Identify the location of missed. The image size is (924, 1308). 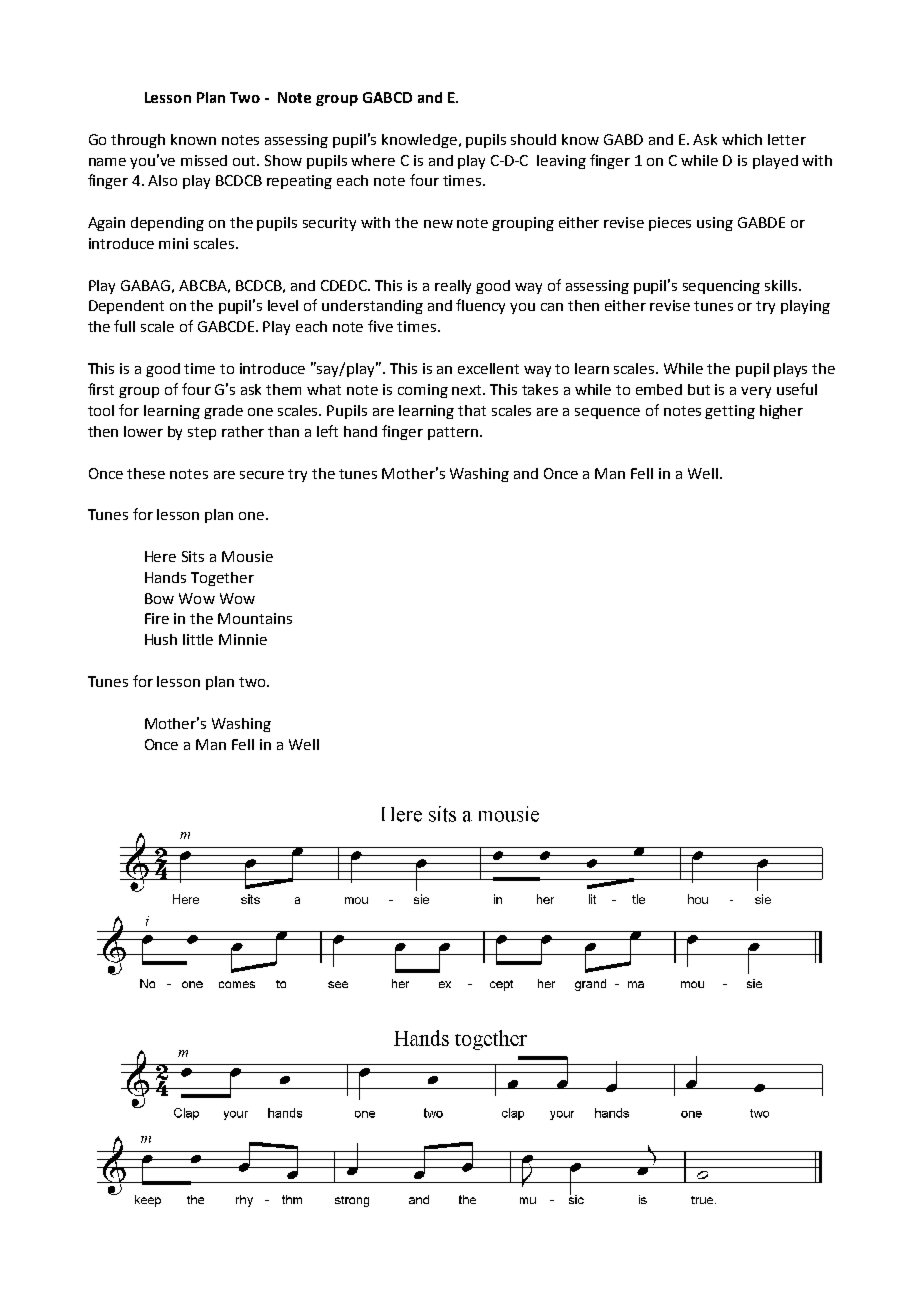
(204, 160).
